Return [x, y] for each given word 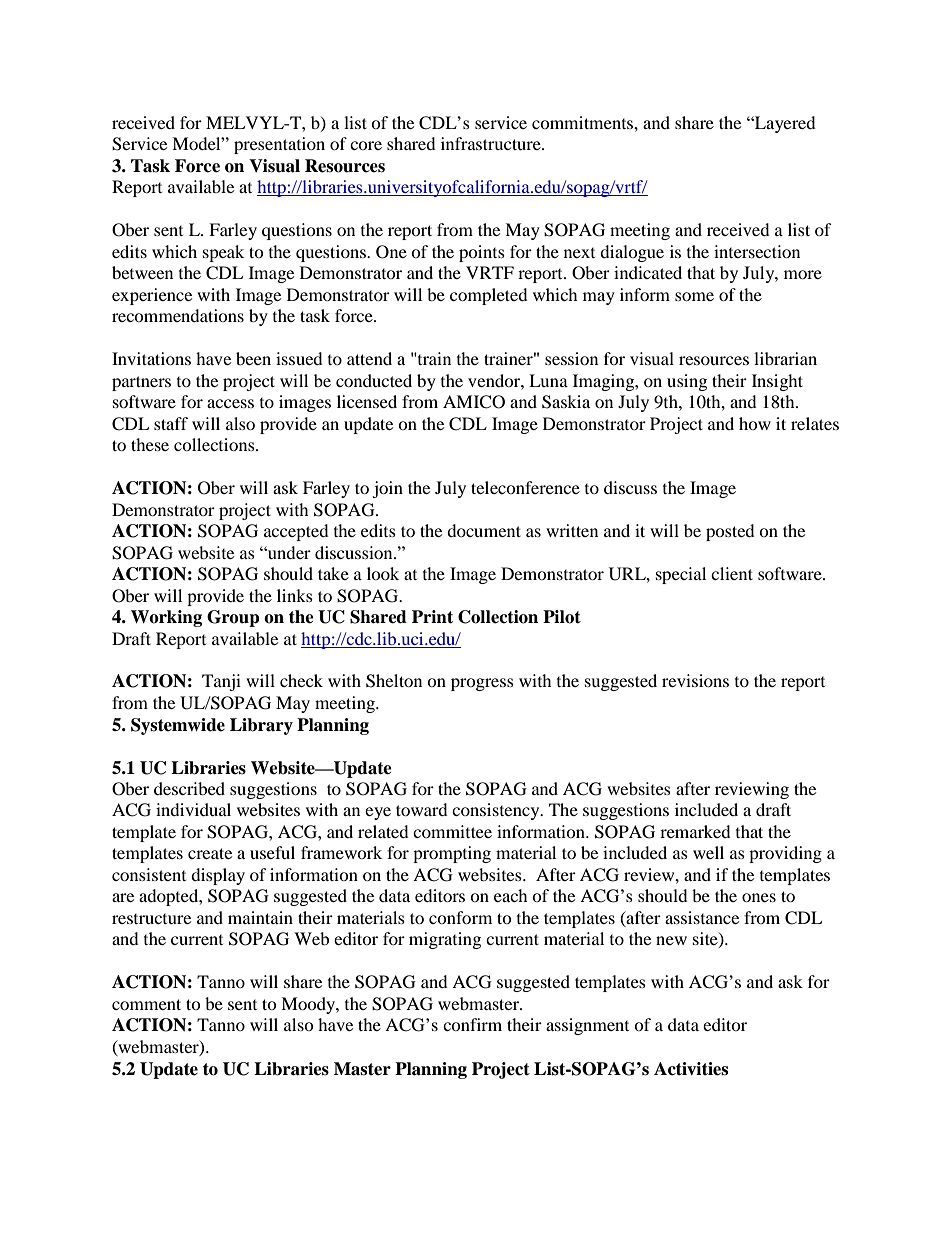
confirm [472, 1024]
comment [146, 1004]
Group [233, 618]
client [732, 573]
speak [223, 253]
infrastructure [492, 143]
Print [432, 617]
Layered [784, 124]
